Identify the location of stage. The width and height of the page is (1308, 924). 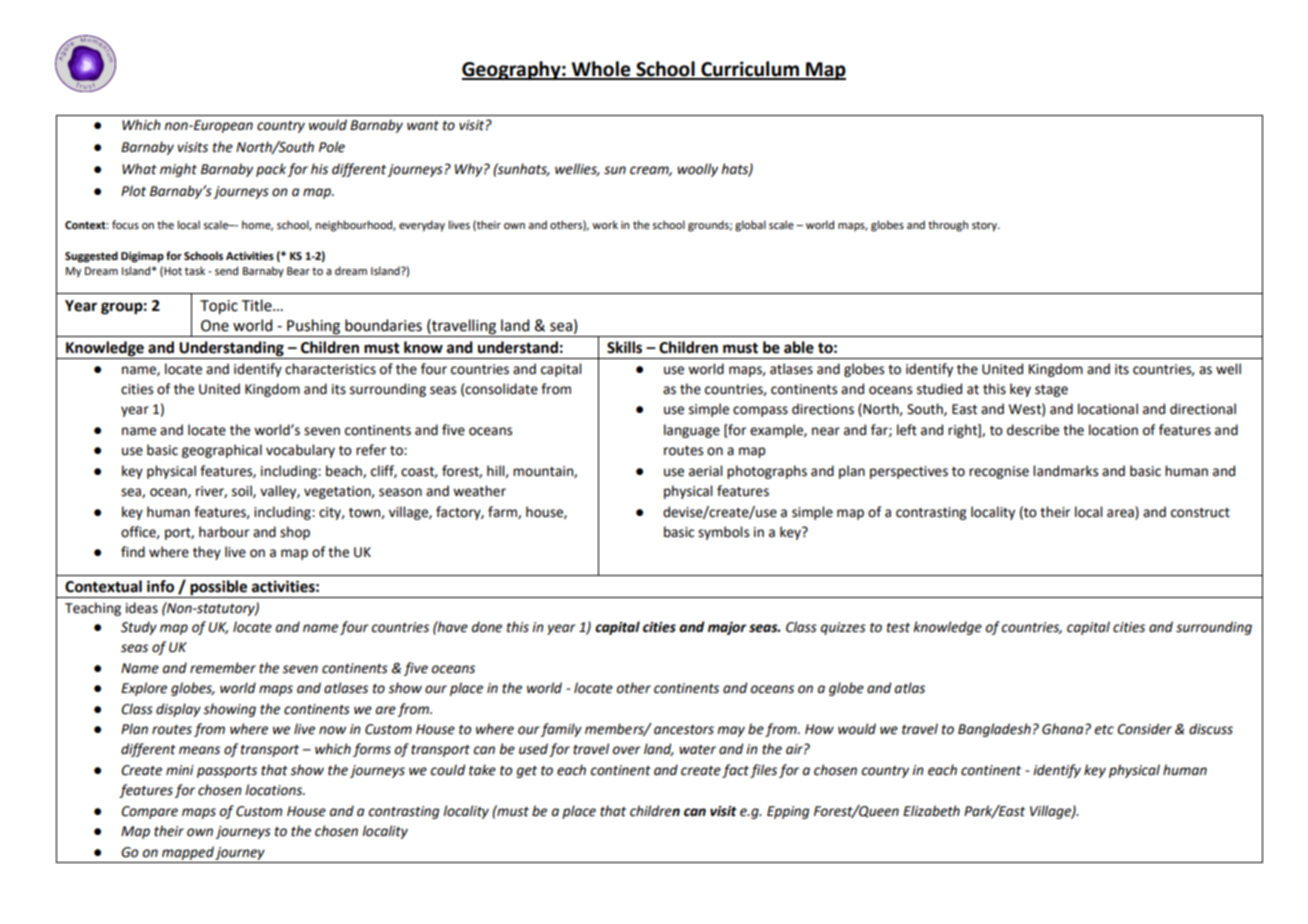
(1051, 391).
